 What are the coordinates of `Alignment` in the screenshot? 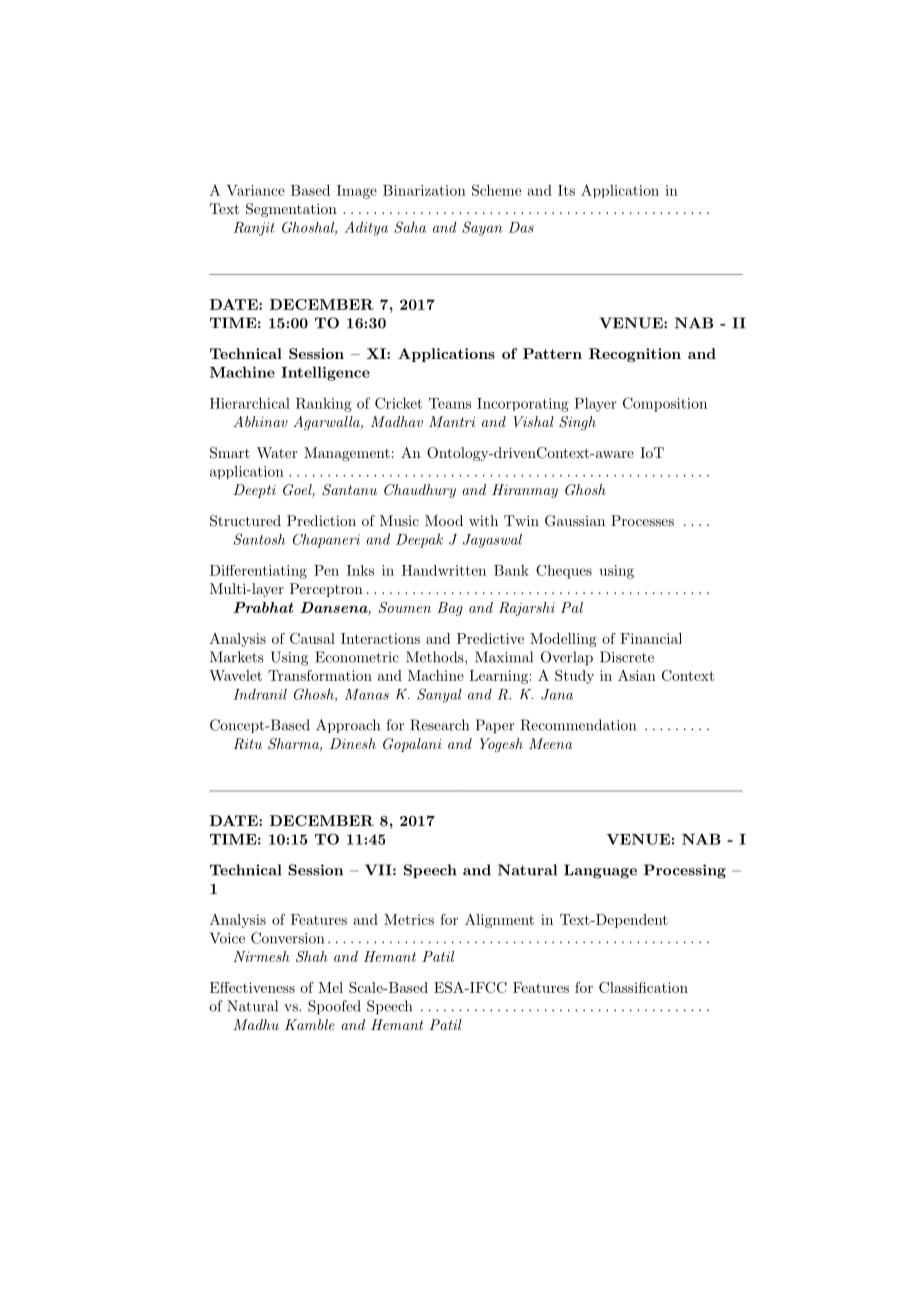 It's located at (499, 921).
